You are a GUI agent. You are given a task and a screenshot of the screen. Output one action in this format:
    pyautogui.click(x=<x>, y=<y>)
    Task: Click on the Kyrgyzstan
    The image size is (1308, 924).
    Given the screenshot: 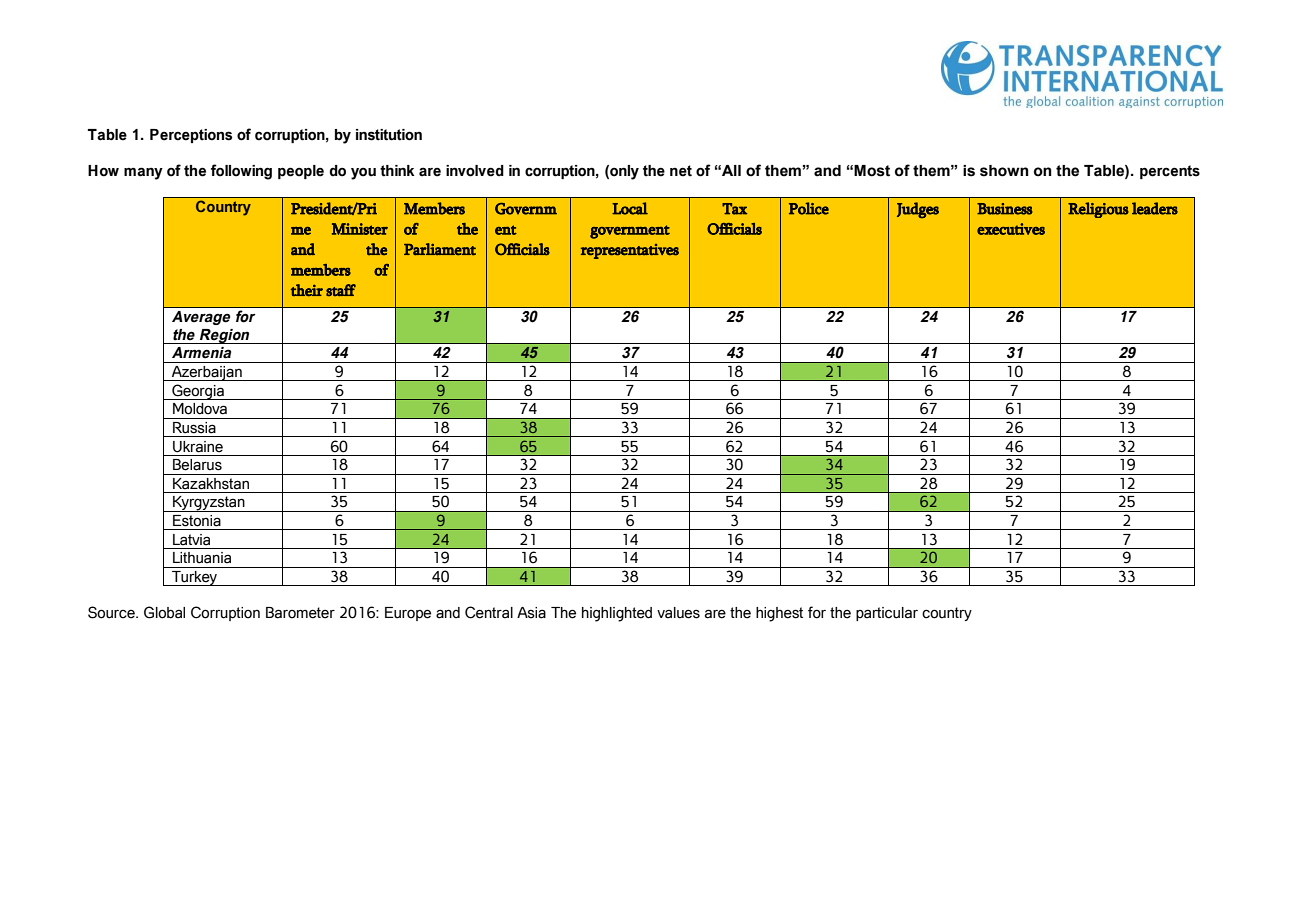 What is the action you would take?
    pyautogui.click(x=209, y=504)
